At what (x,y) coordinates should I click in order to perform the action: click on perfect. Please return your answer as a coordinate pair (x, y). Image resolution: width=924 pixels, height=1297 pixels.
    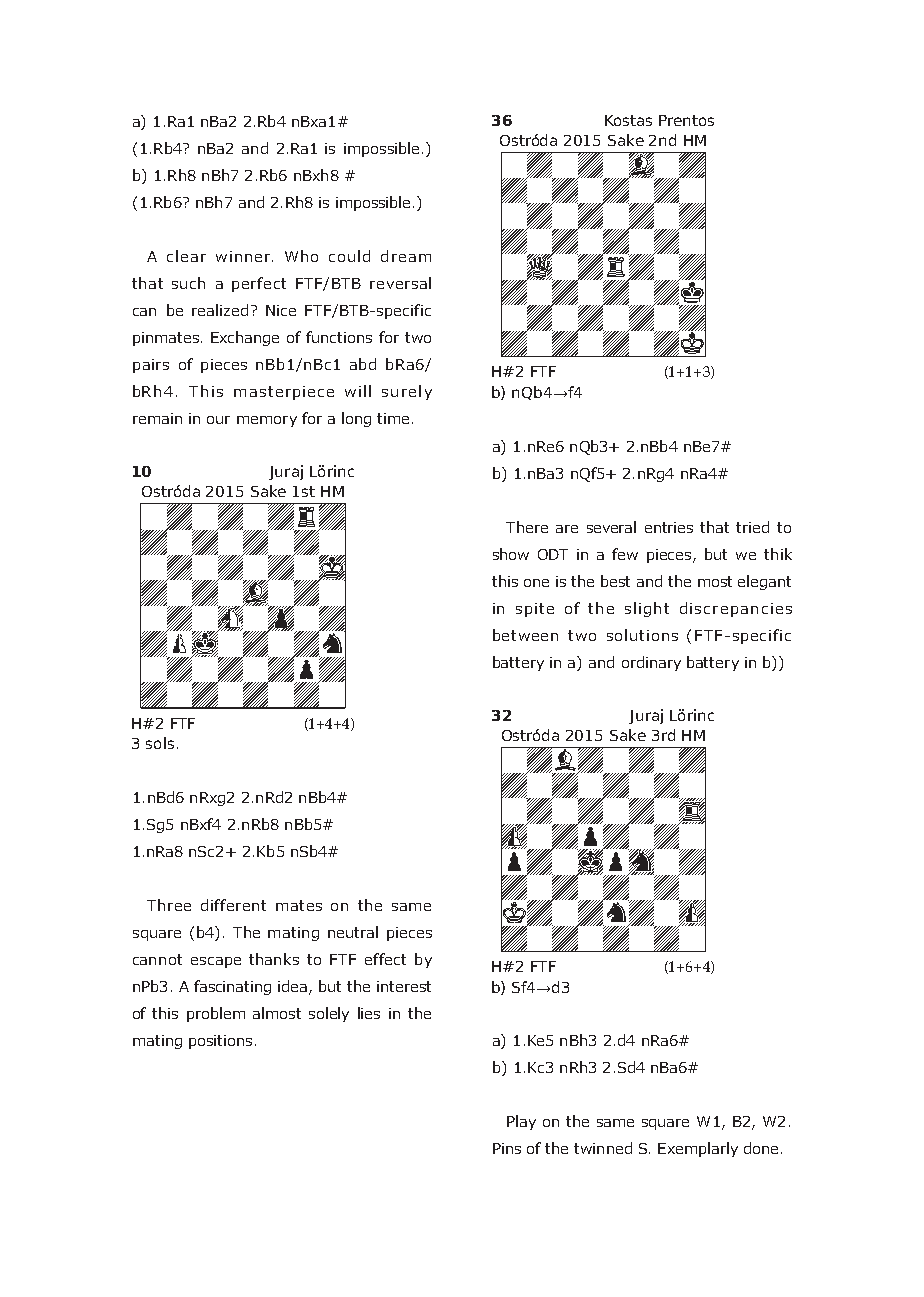
    Looking at the image, I should click on (259, 284).
